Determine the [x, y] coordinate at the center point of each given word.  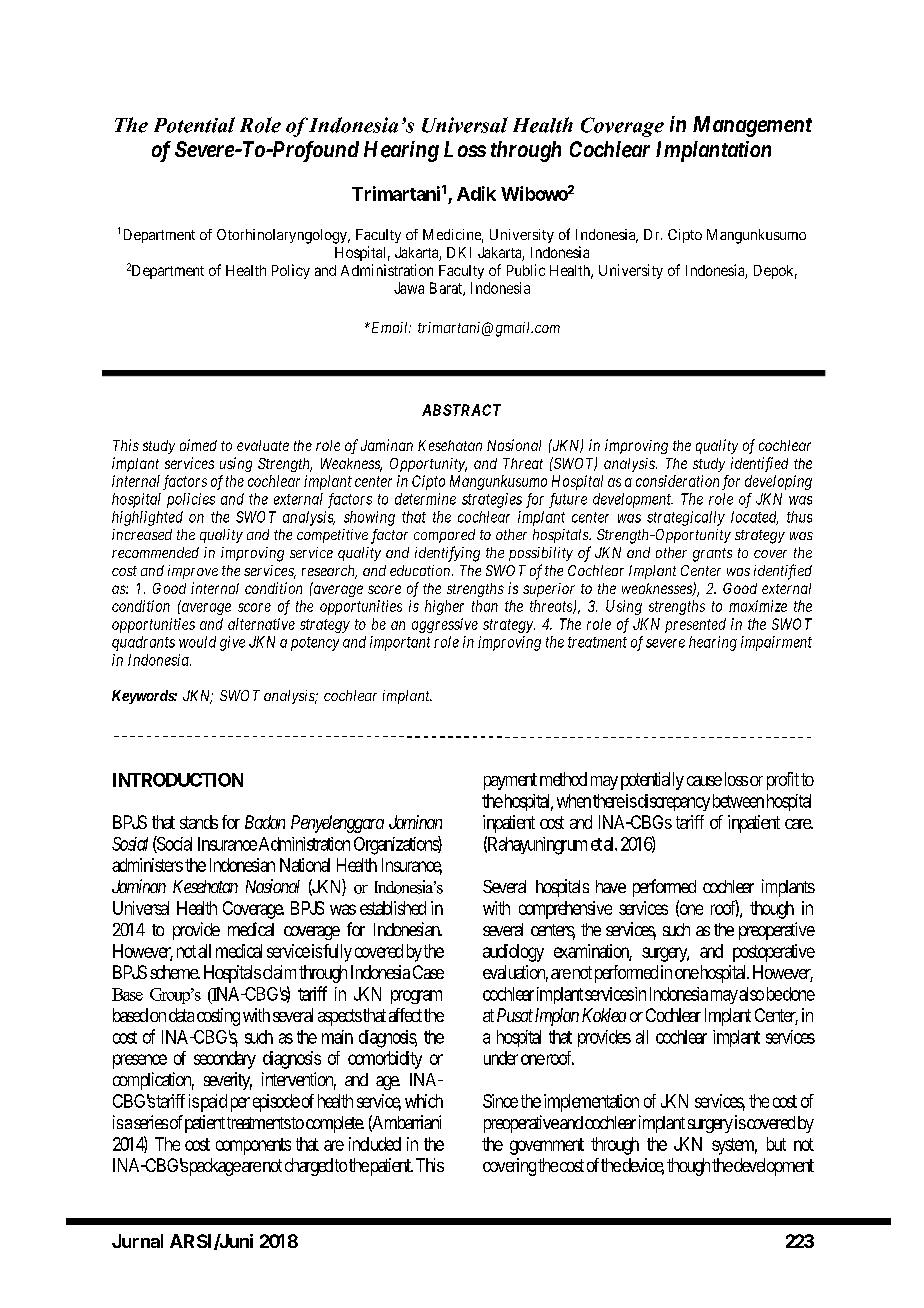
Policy [291, 271]
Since [500, 1101]
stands [199, 822]
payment [510, 781]
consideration [677, 481]
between [738, 801]
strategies [492, 500]
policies [191, 500]
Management [752, 126]
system [734, 1146]
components [253, 1146]
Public [526, 270]
